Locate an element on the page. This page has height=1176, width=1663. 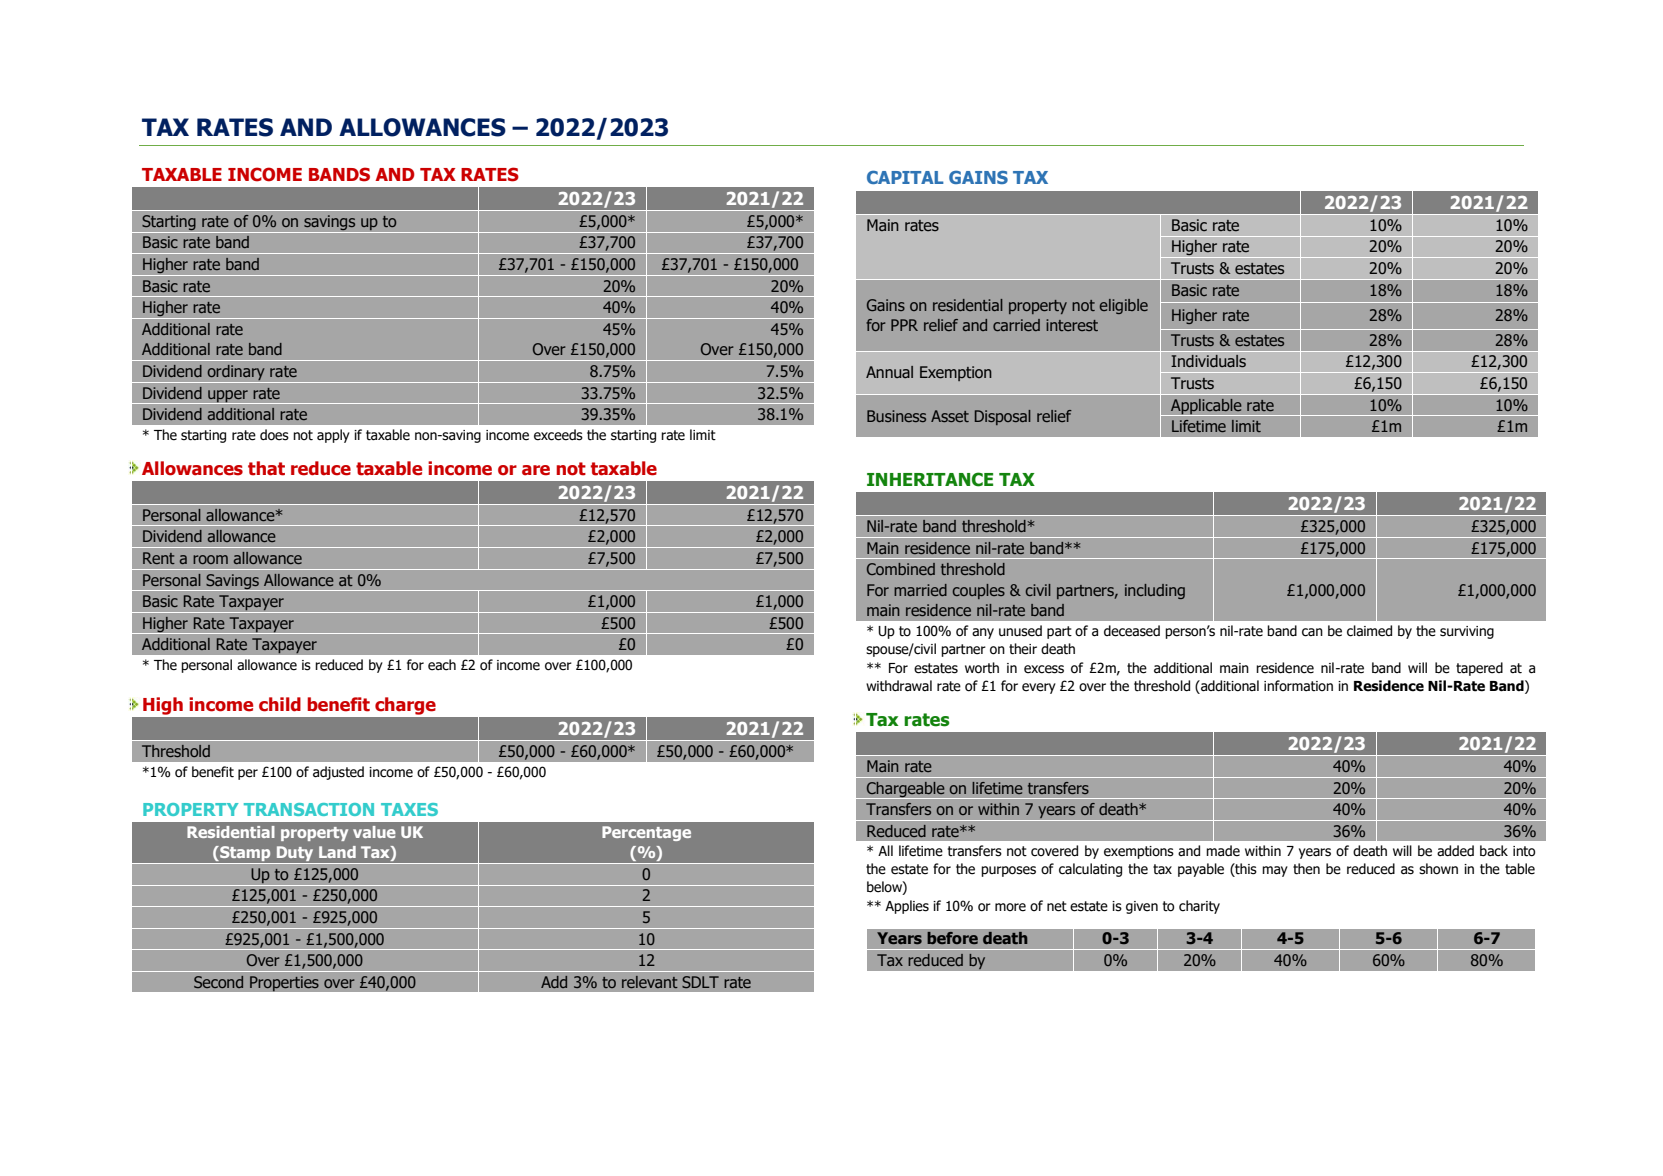
CAPITAL is located at coordinates (905, 177).
